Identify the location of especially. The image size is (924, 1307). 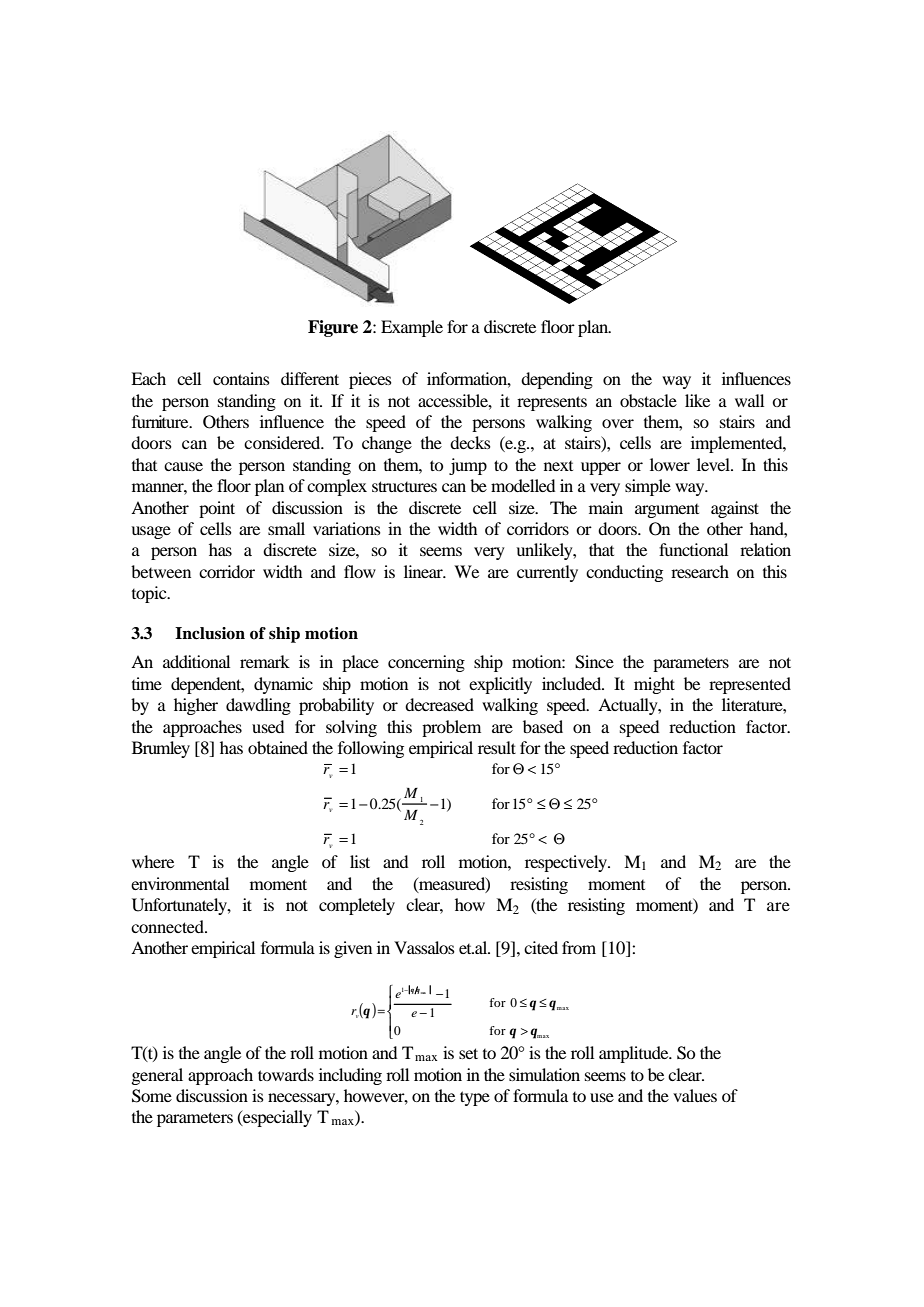
(276, 1118).
